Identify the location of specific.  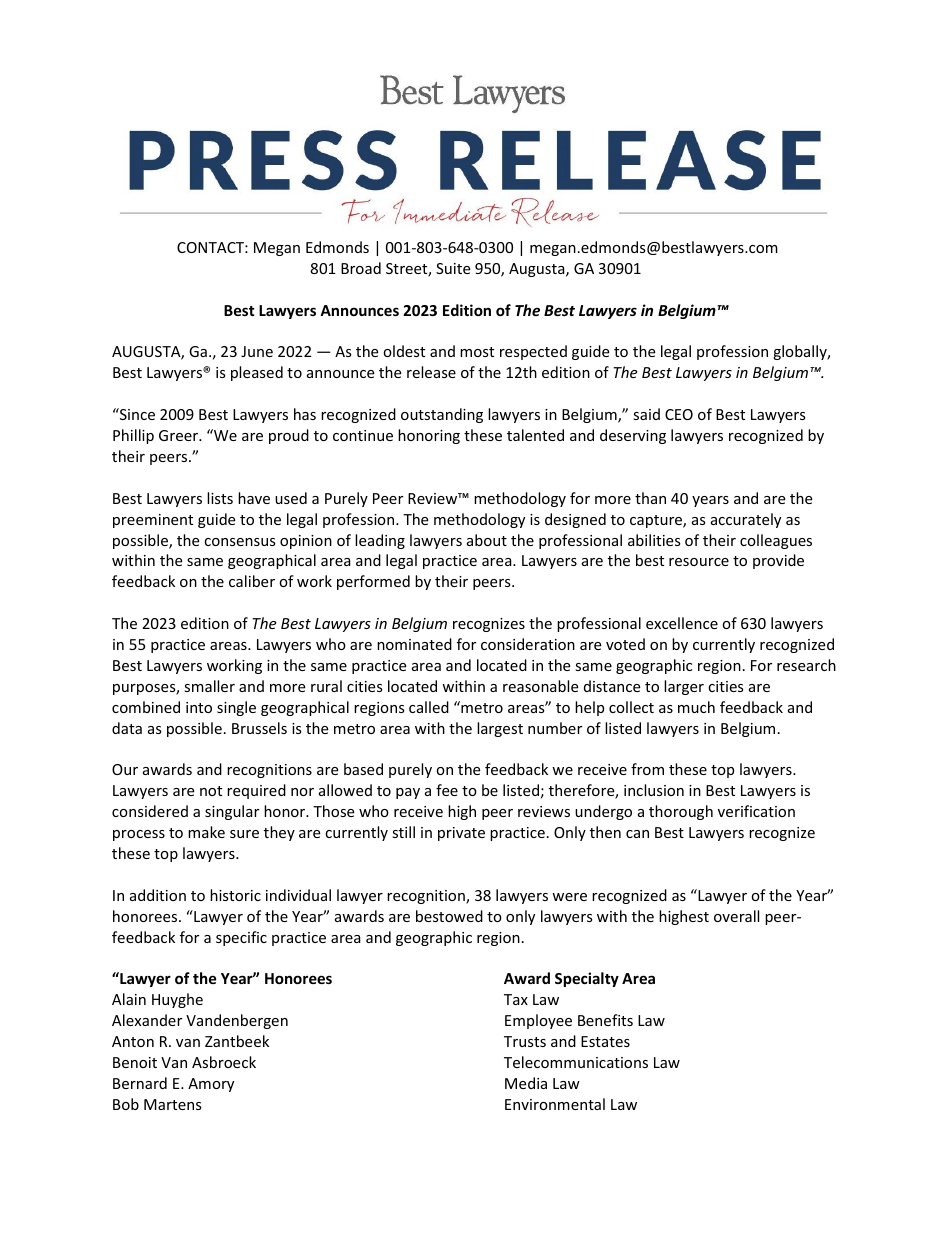
(241, 938).
